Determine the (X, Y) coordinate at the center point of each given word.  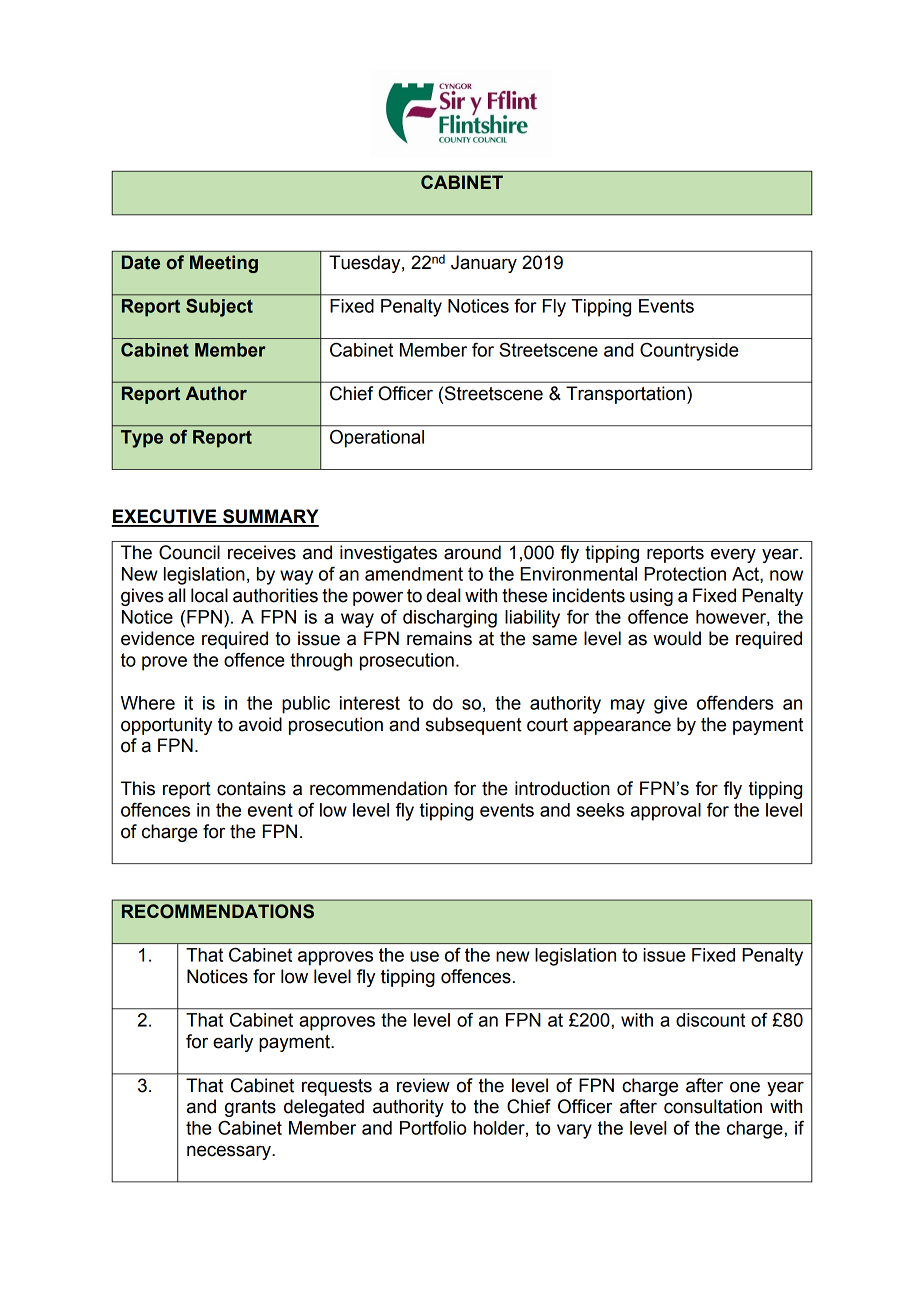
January (484, 264)
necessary (230, 1152)
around (472, 552)
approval (666, 812)
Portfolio (433, 1128)
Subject (219, 308)
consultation (713, 1106)
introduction (562, 788)
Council (189, 552)
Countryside (689, 352)
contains (251, 788)
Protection (685, 574)
